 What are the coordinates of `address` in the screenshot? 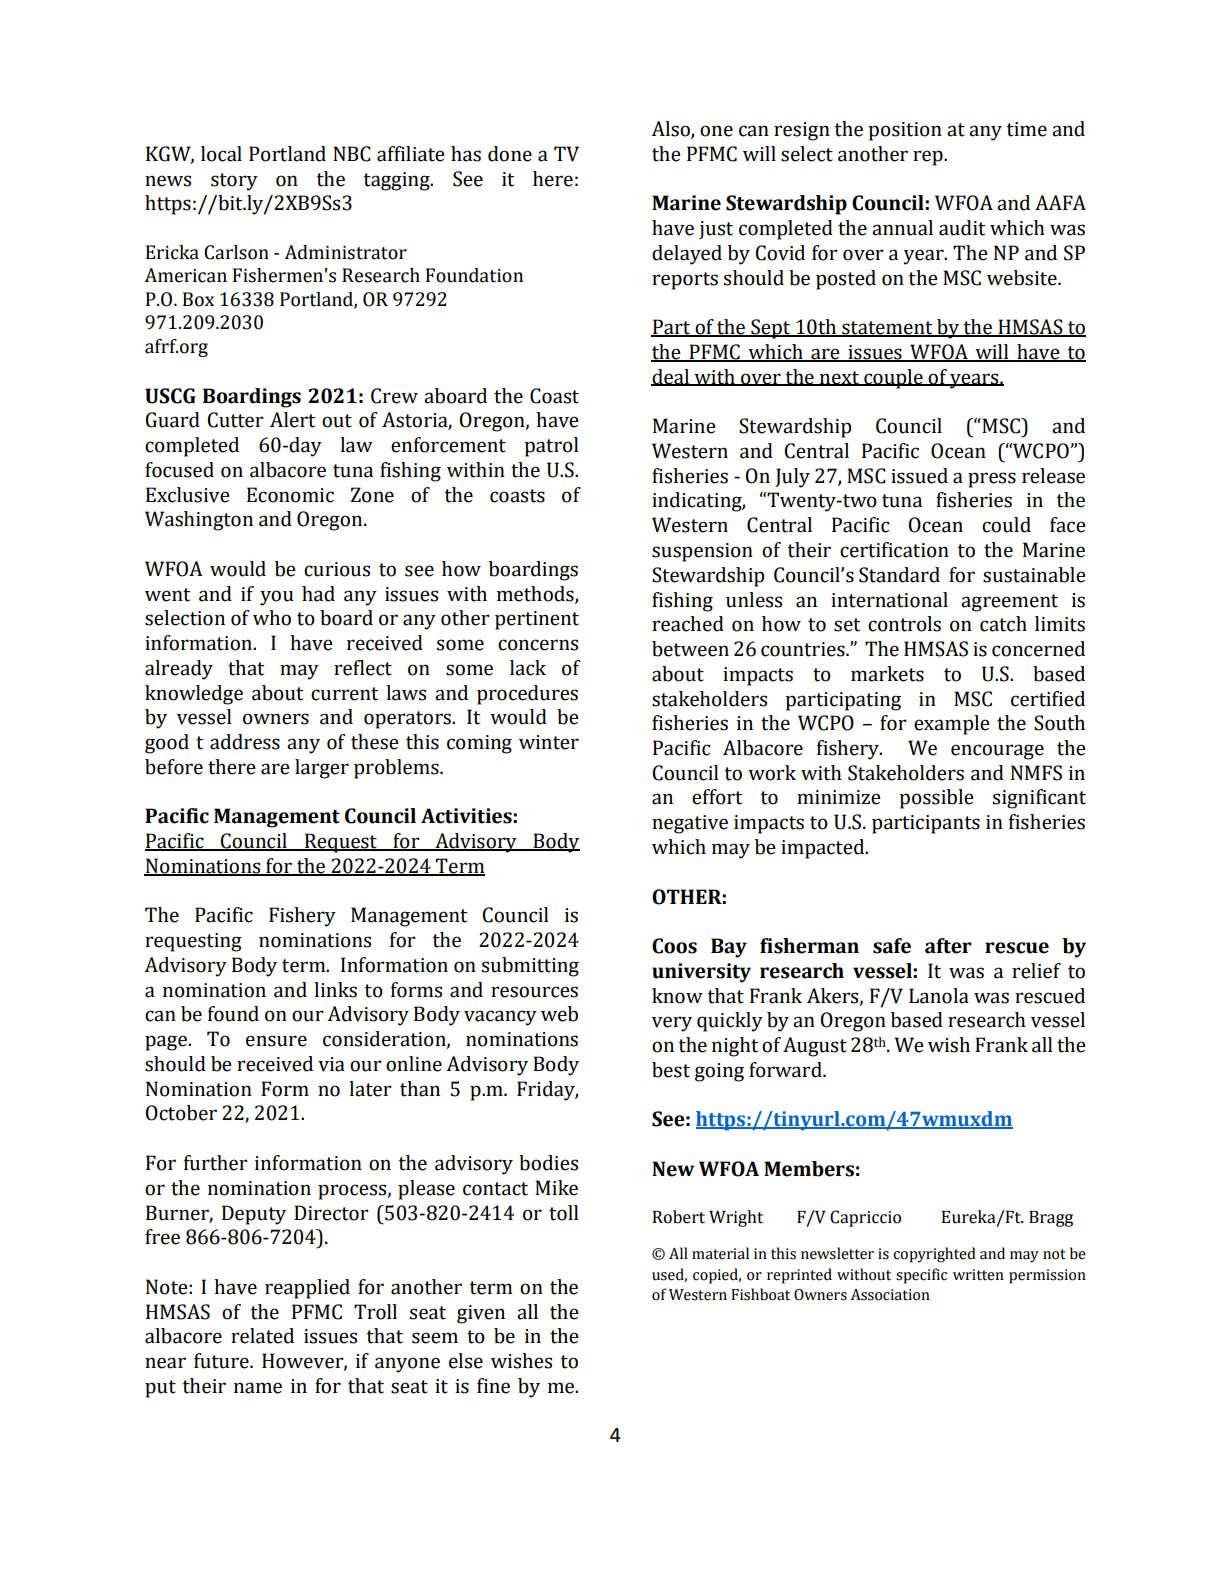 It's located at (245, 742).
